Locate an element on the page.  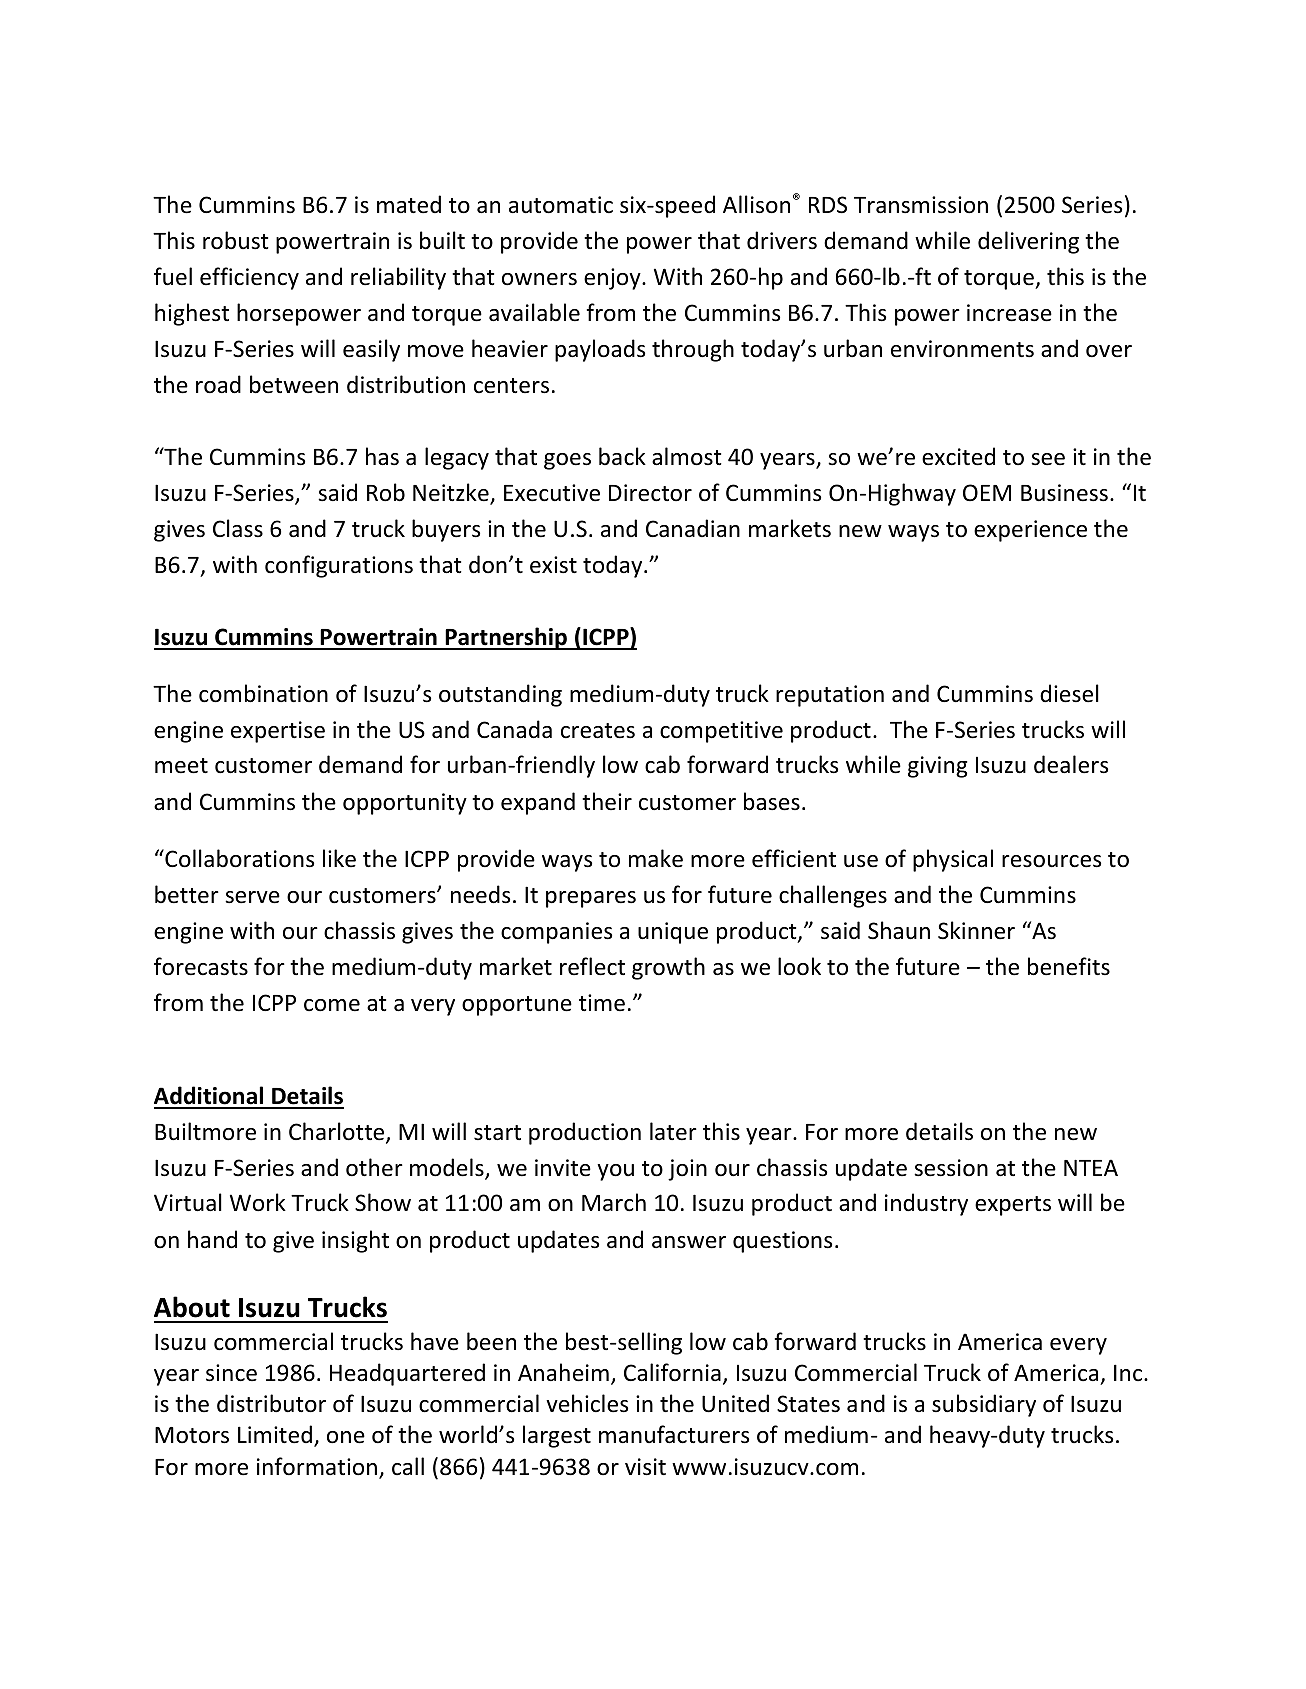
physical is located at coordinates (953, 860).
